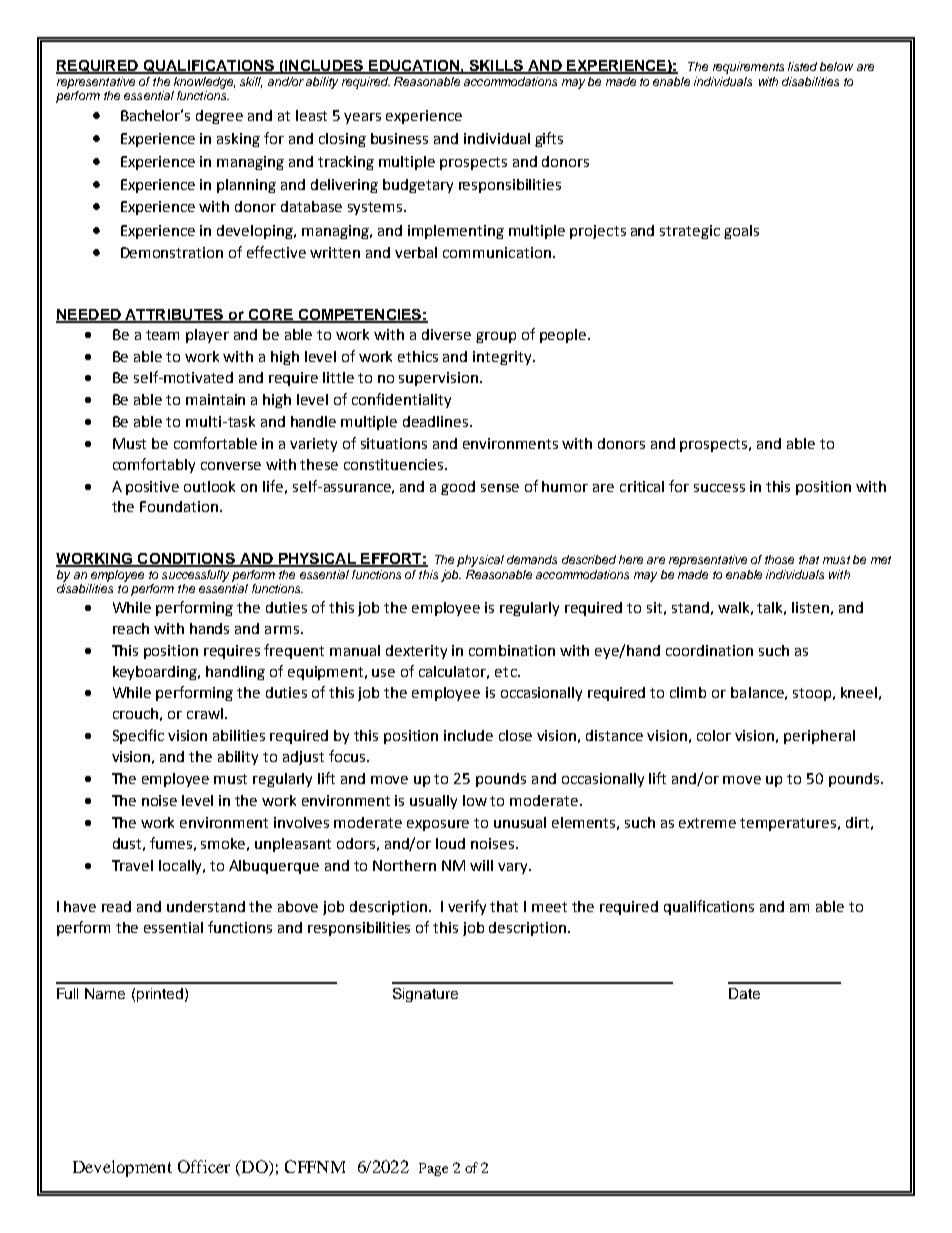  What do you see at coordinates (219, 117) in the screenshot?
I see `degree` at bounding box center [219, 117].
